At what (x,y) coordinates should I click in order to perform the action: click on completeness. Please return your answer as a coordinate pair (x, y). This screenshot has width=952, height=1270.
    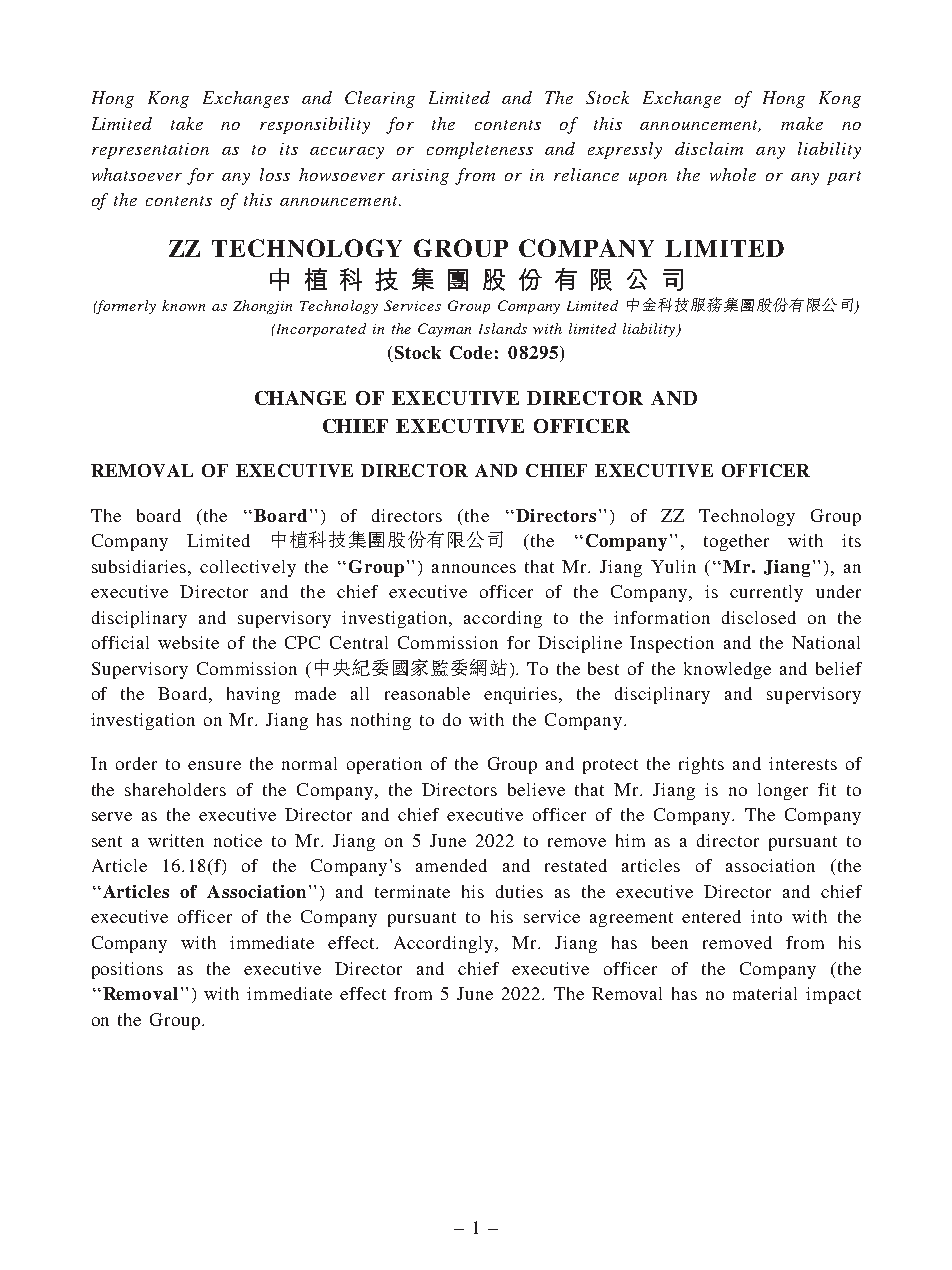
    Looking at the image, I should click on (480, 150).
